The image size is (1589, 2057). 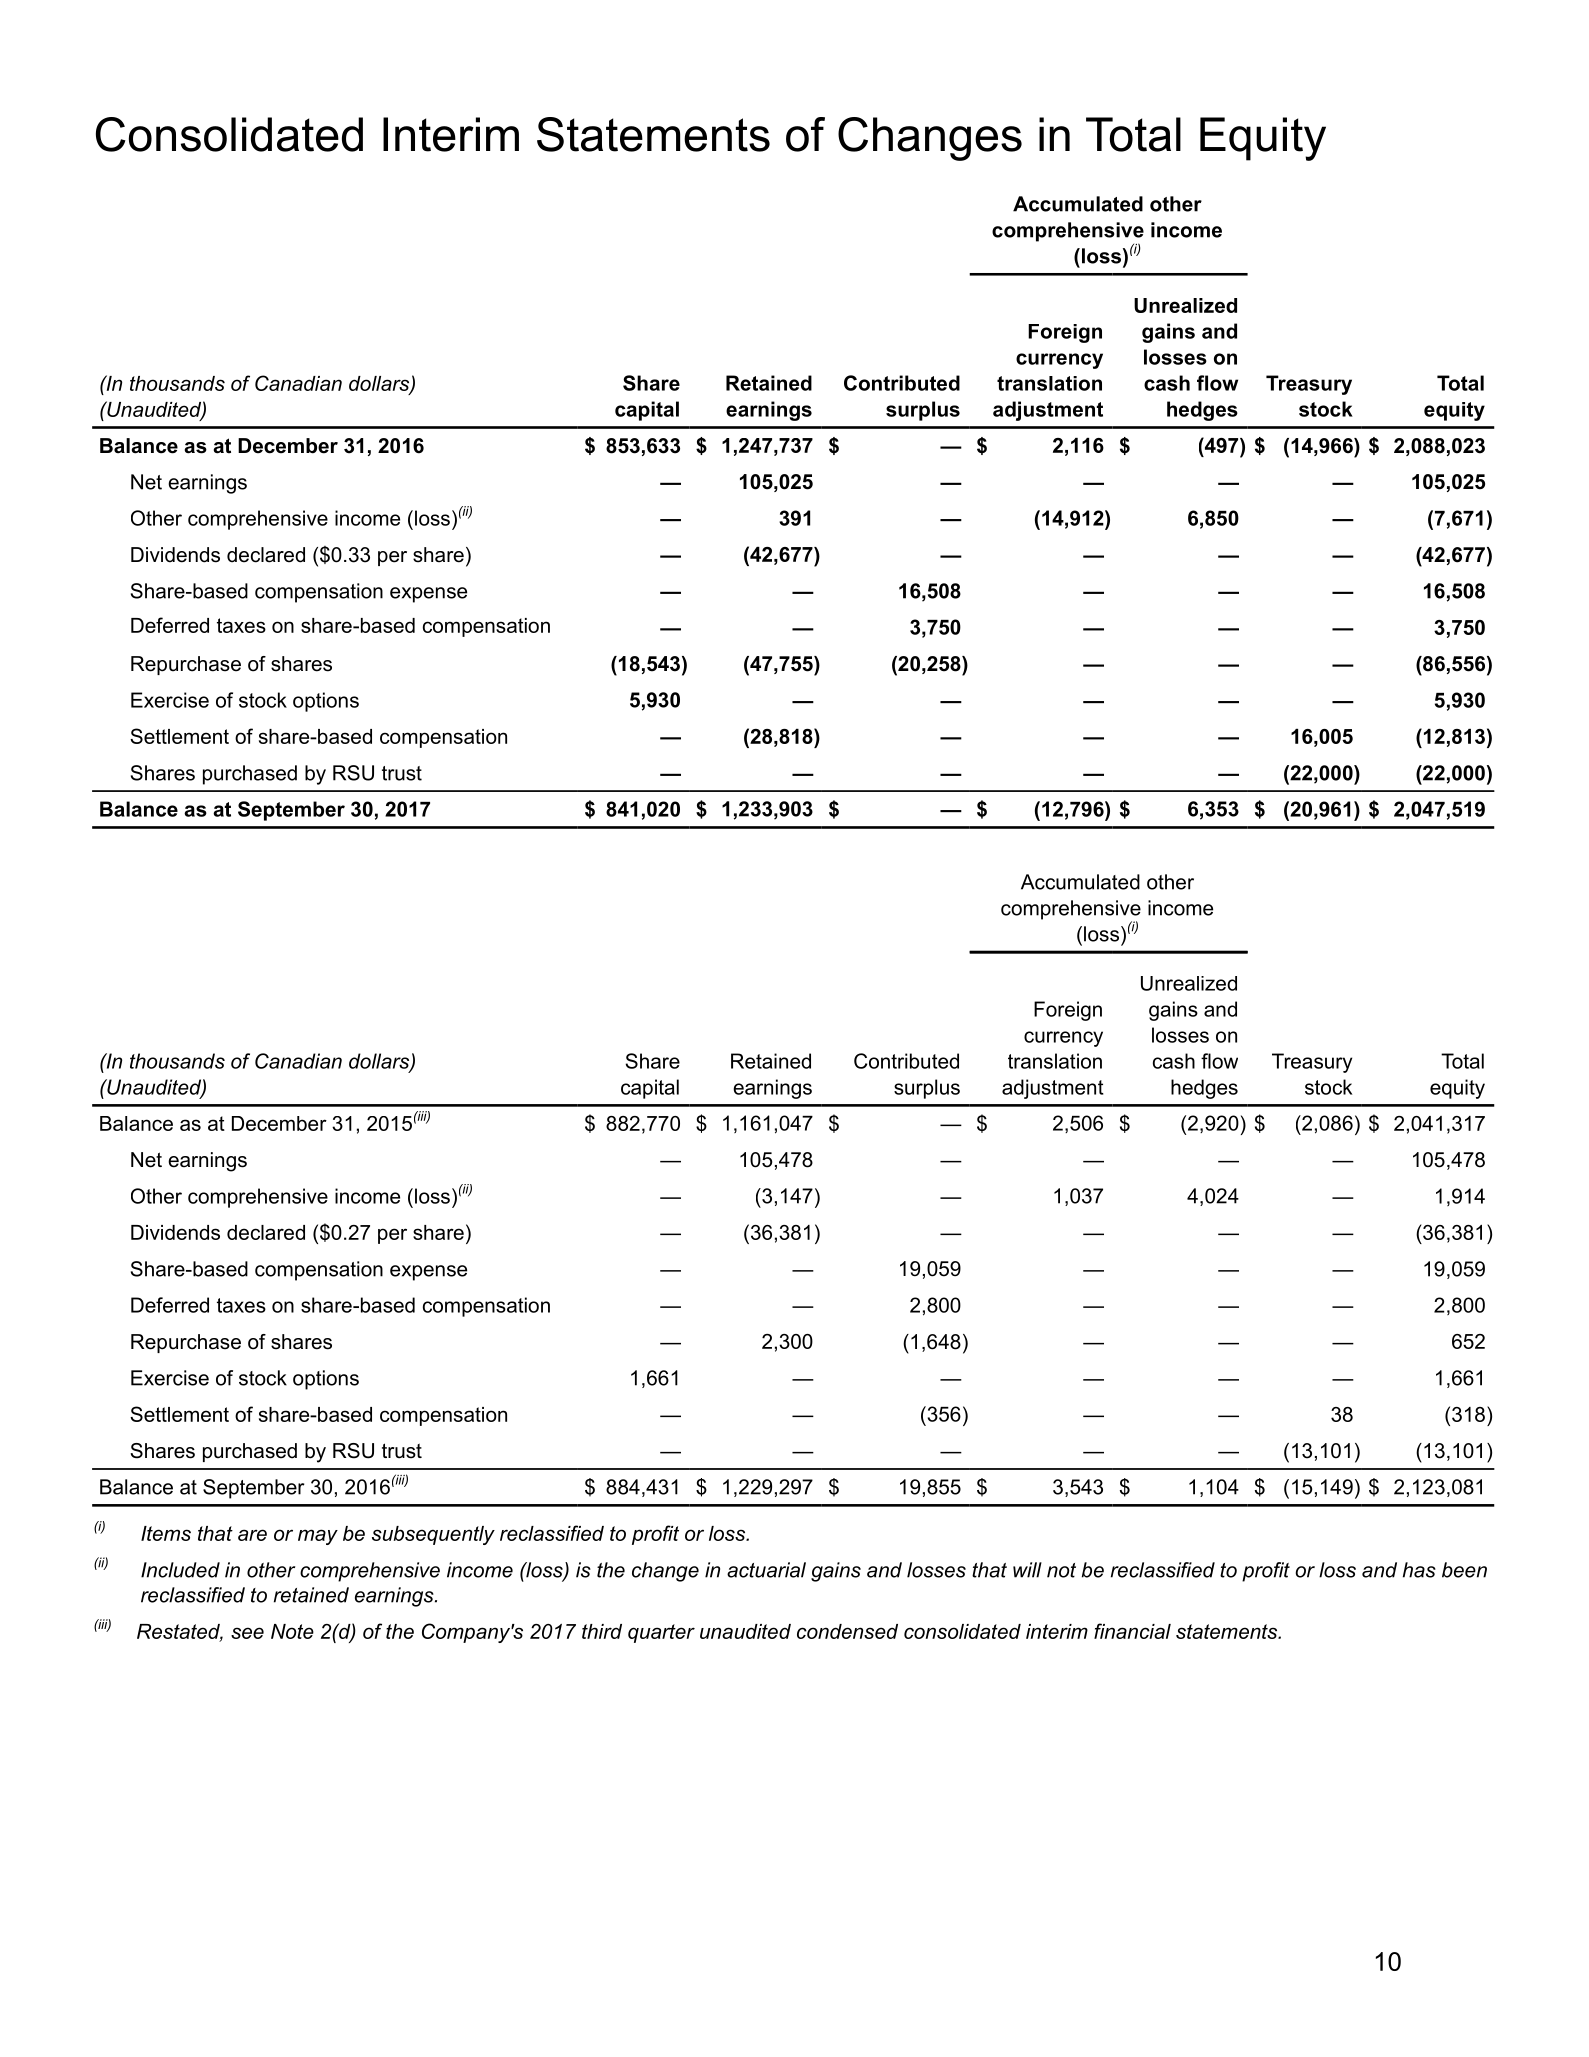 I want to click on subsequently, so click(x=433, y=1535).
